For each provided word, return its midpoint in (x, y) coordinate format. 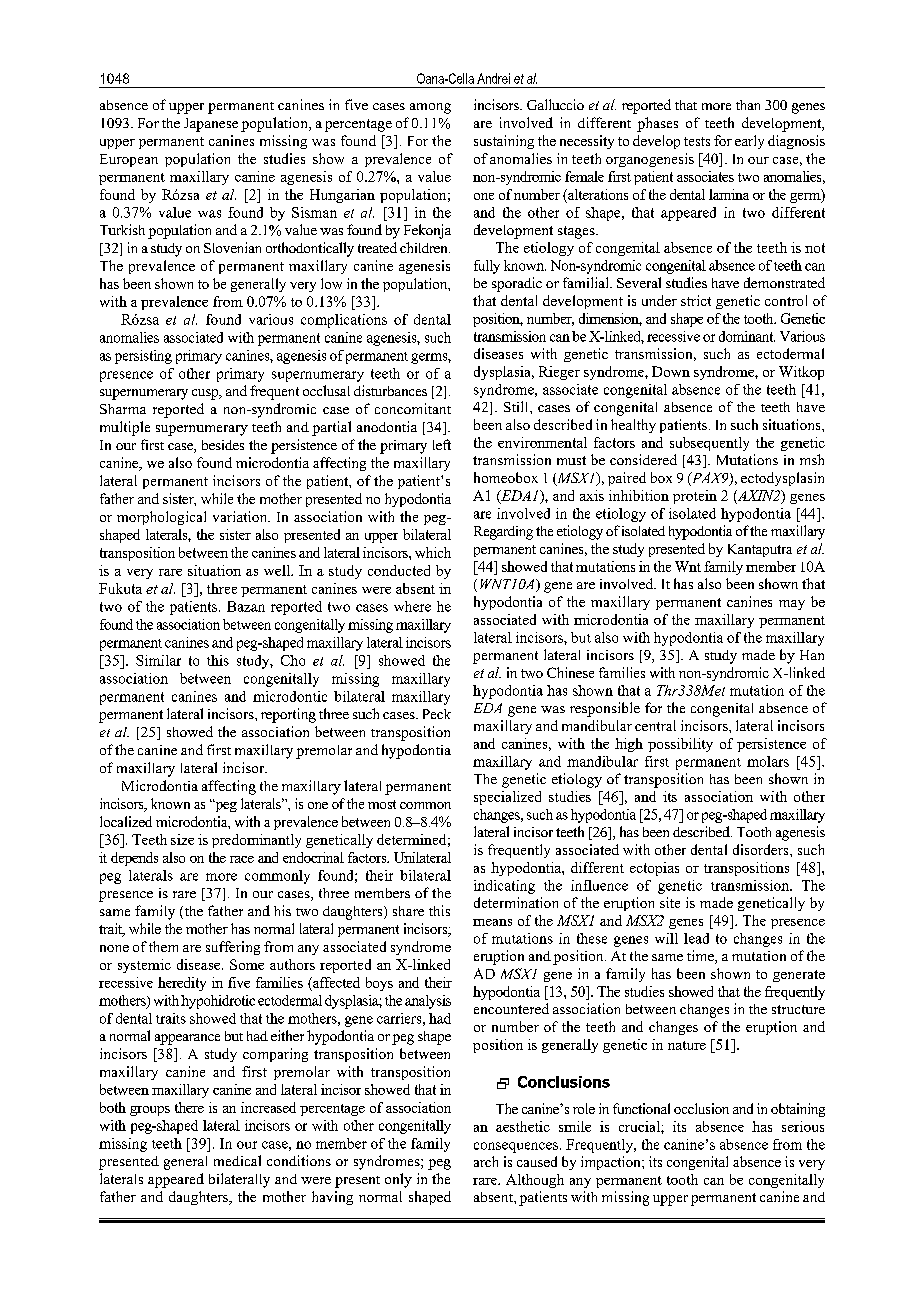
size (182, 839)
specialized (507, 798)
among (430, 108)
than (748, 105)
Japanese (211, 125)
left (442, 444)
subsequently (709, 444)
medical (237, 1160)
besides (223, 445)
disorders (762, 849)
